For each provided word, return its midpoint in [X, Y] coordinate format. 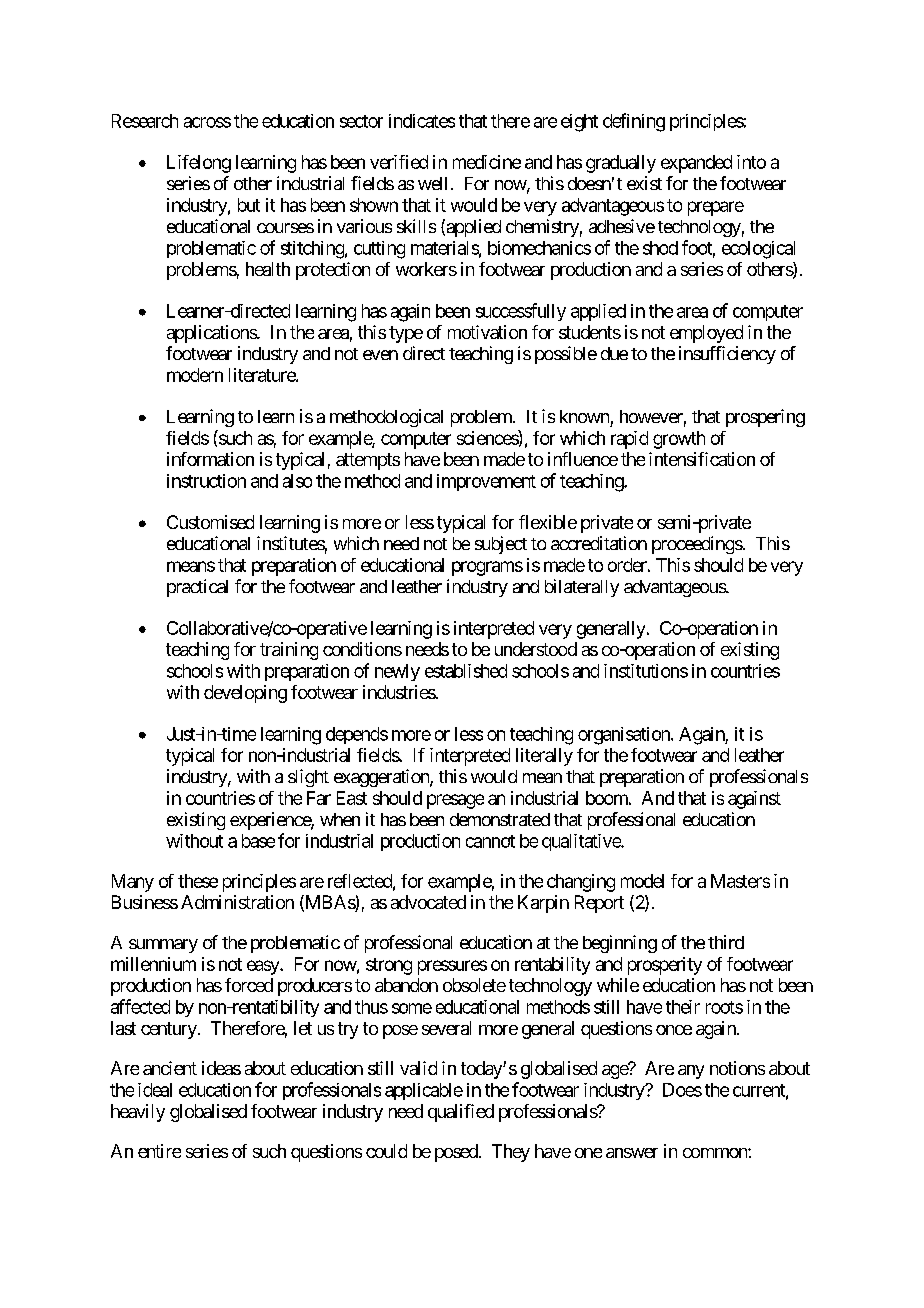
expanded [696, 164]
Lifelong [199, 164]
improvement [486, 482]
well [432, 183]
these [198, 881]
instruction [206, 481]
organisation [625, 736]
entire [159, 1151]
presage [455, 801]
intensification [702, 459]
